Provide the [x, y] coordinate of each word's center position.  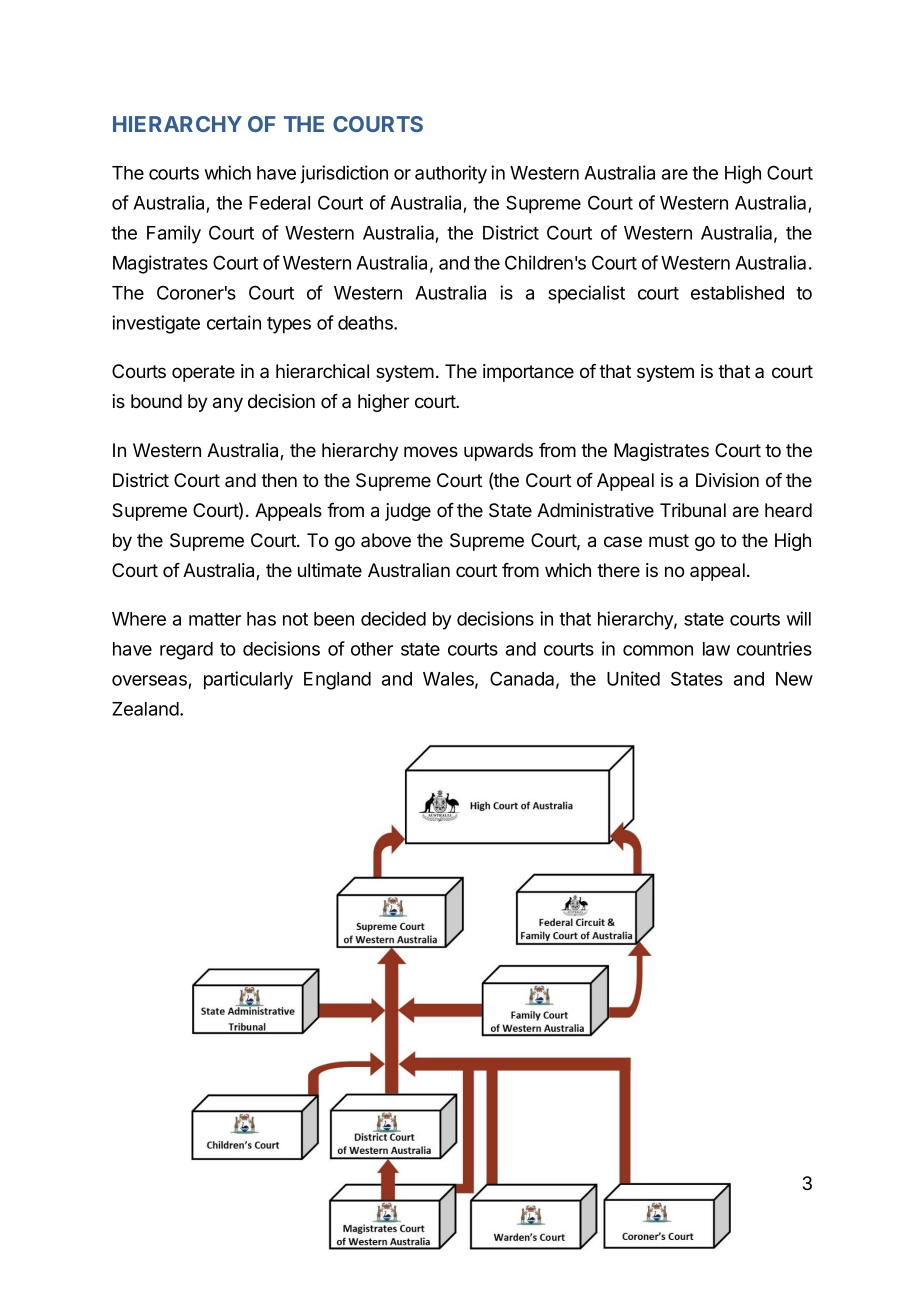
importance [528, 373]
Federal [279, 203]
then [279, 480]
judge [408, 512]
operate [203, 373]
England [337, 681]
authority [451, 174]
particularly [248, 680]
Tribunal [693, 510]
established [737, 292]
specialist [586, 294]
